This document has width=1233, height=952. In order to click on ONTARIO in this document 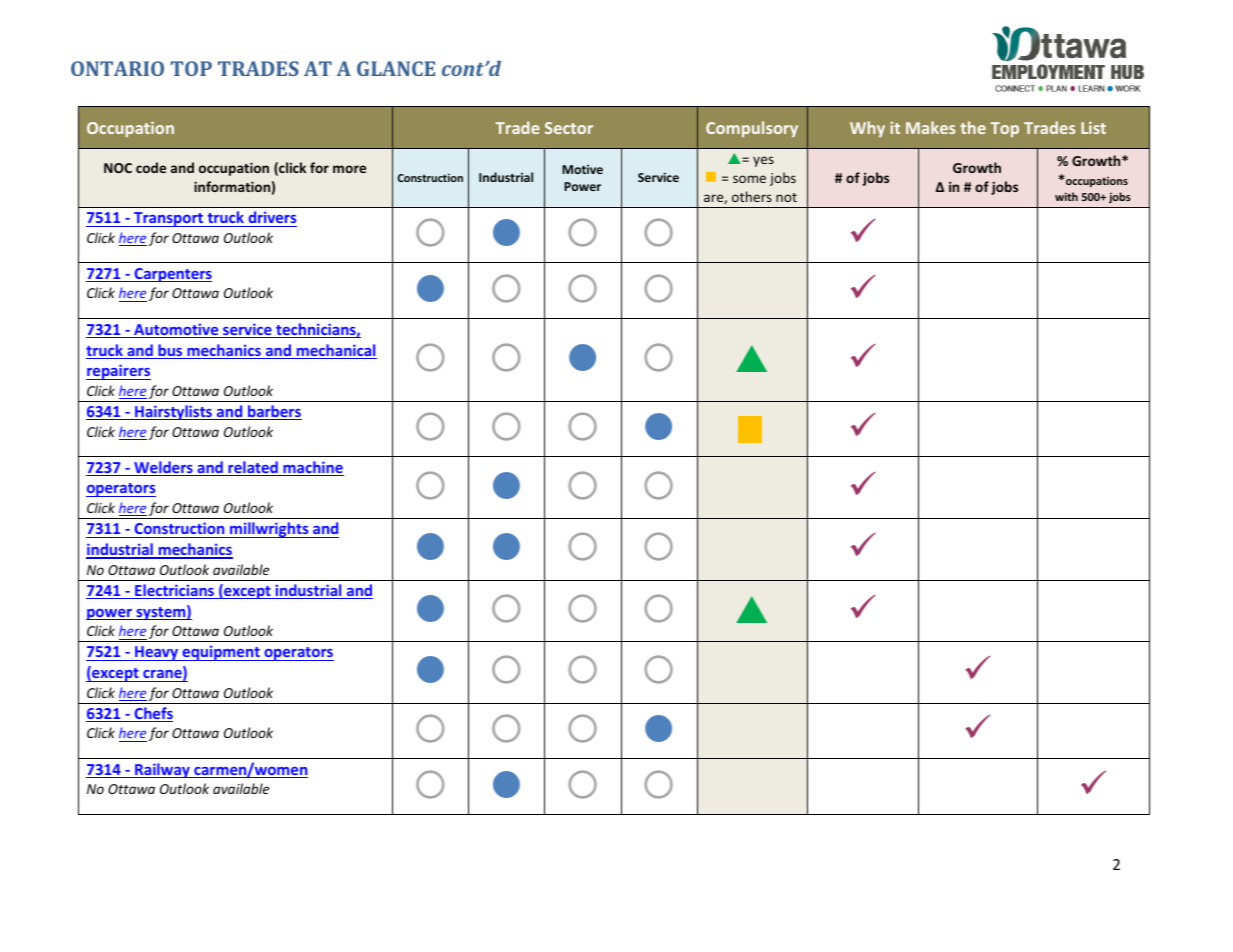, I will do `click(117, 68)`.
